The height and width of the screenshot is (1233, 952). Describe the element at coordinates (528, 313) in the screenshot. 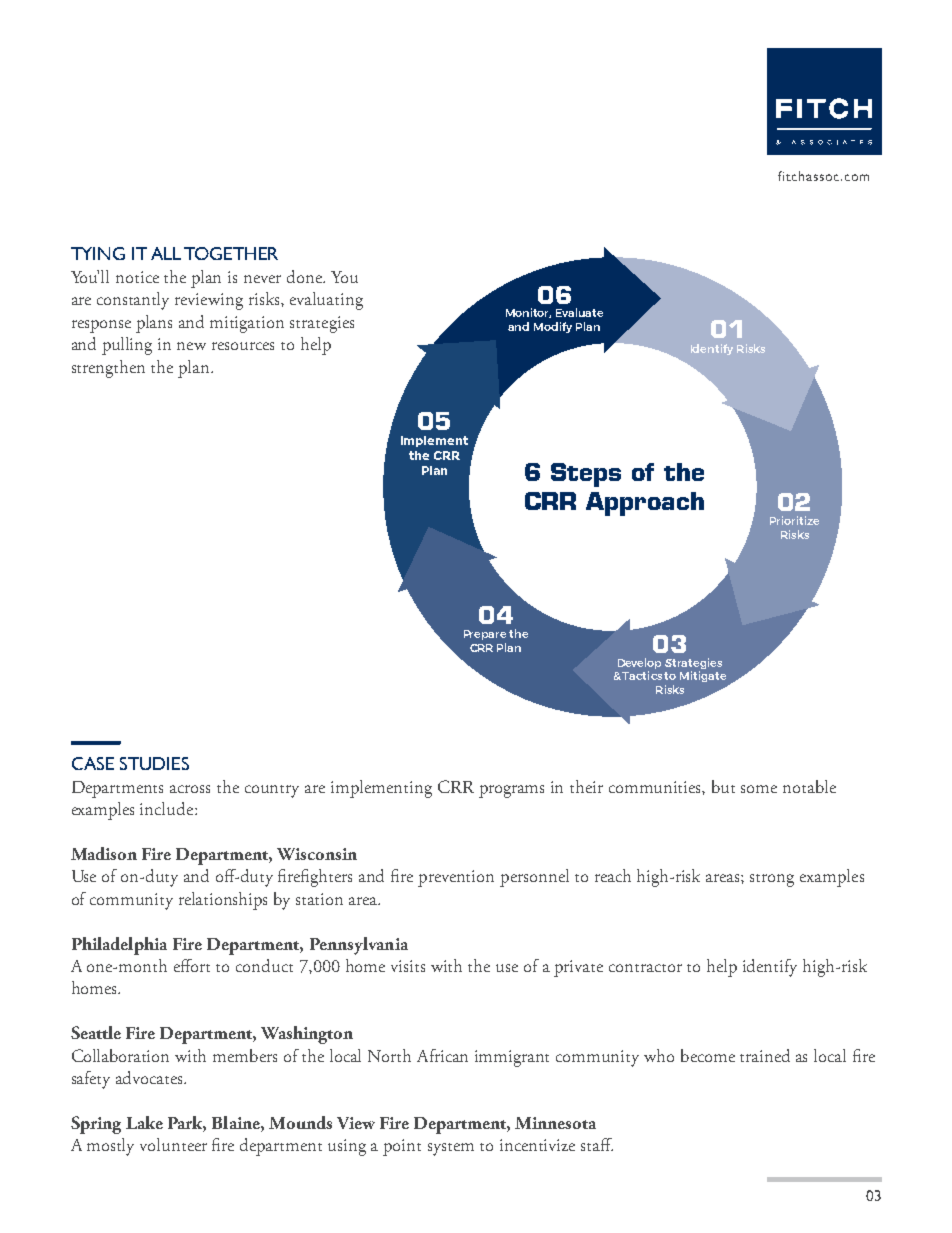

I see `Monitor` at that location.
